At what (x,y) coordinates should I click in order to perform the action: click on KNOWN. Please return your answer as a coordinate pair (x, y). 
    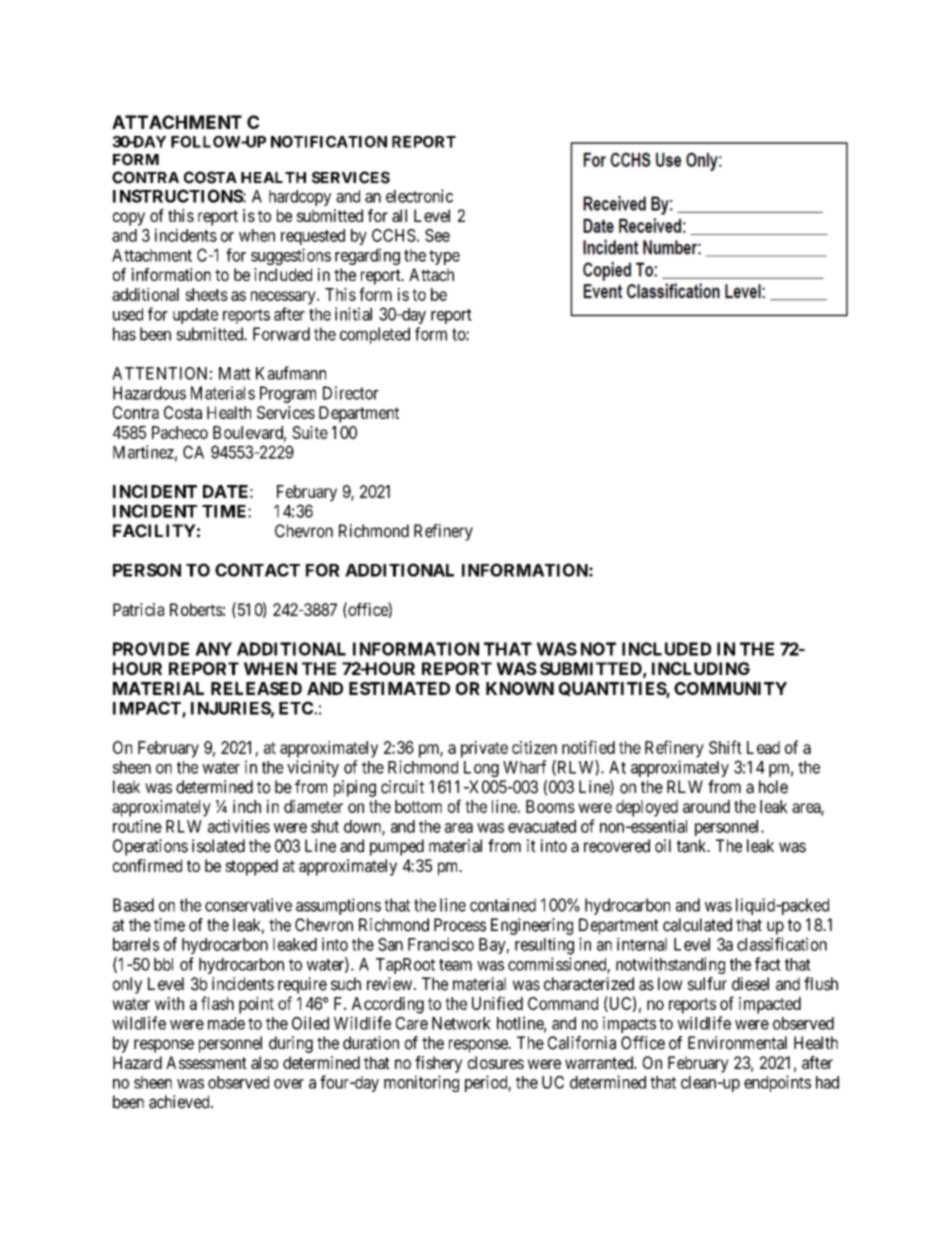
    Looking at the image, I should click on (520, 688).
